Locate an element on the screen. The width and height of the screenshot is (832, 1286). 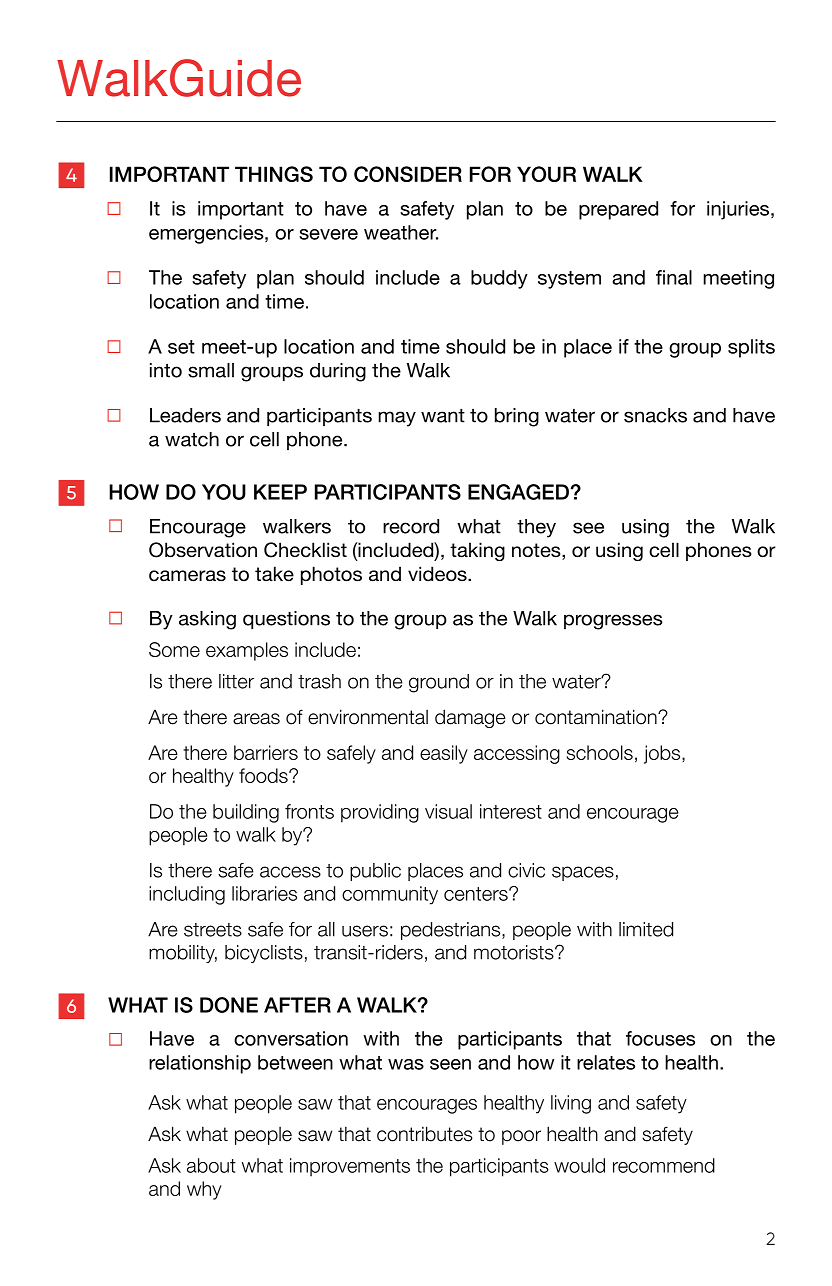
easily is located at coordinates (444, 754).
